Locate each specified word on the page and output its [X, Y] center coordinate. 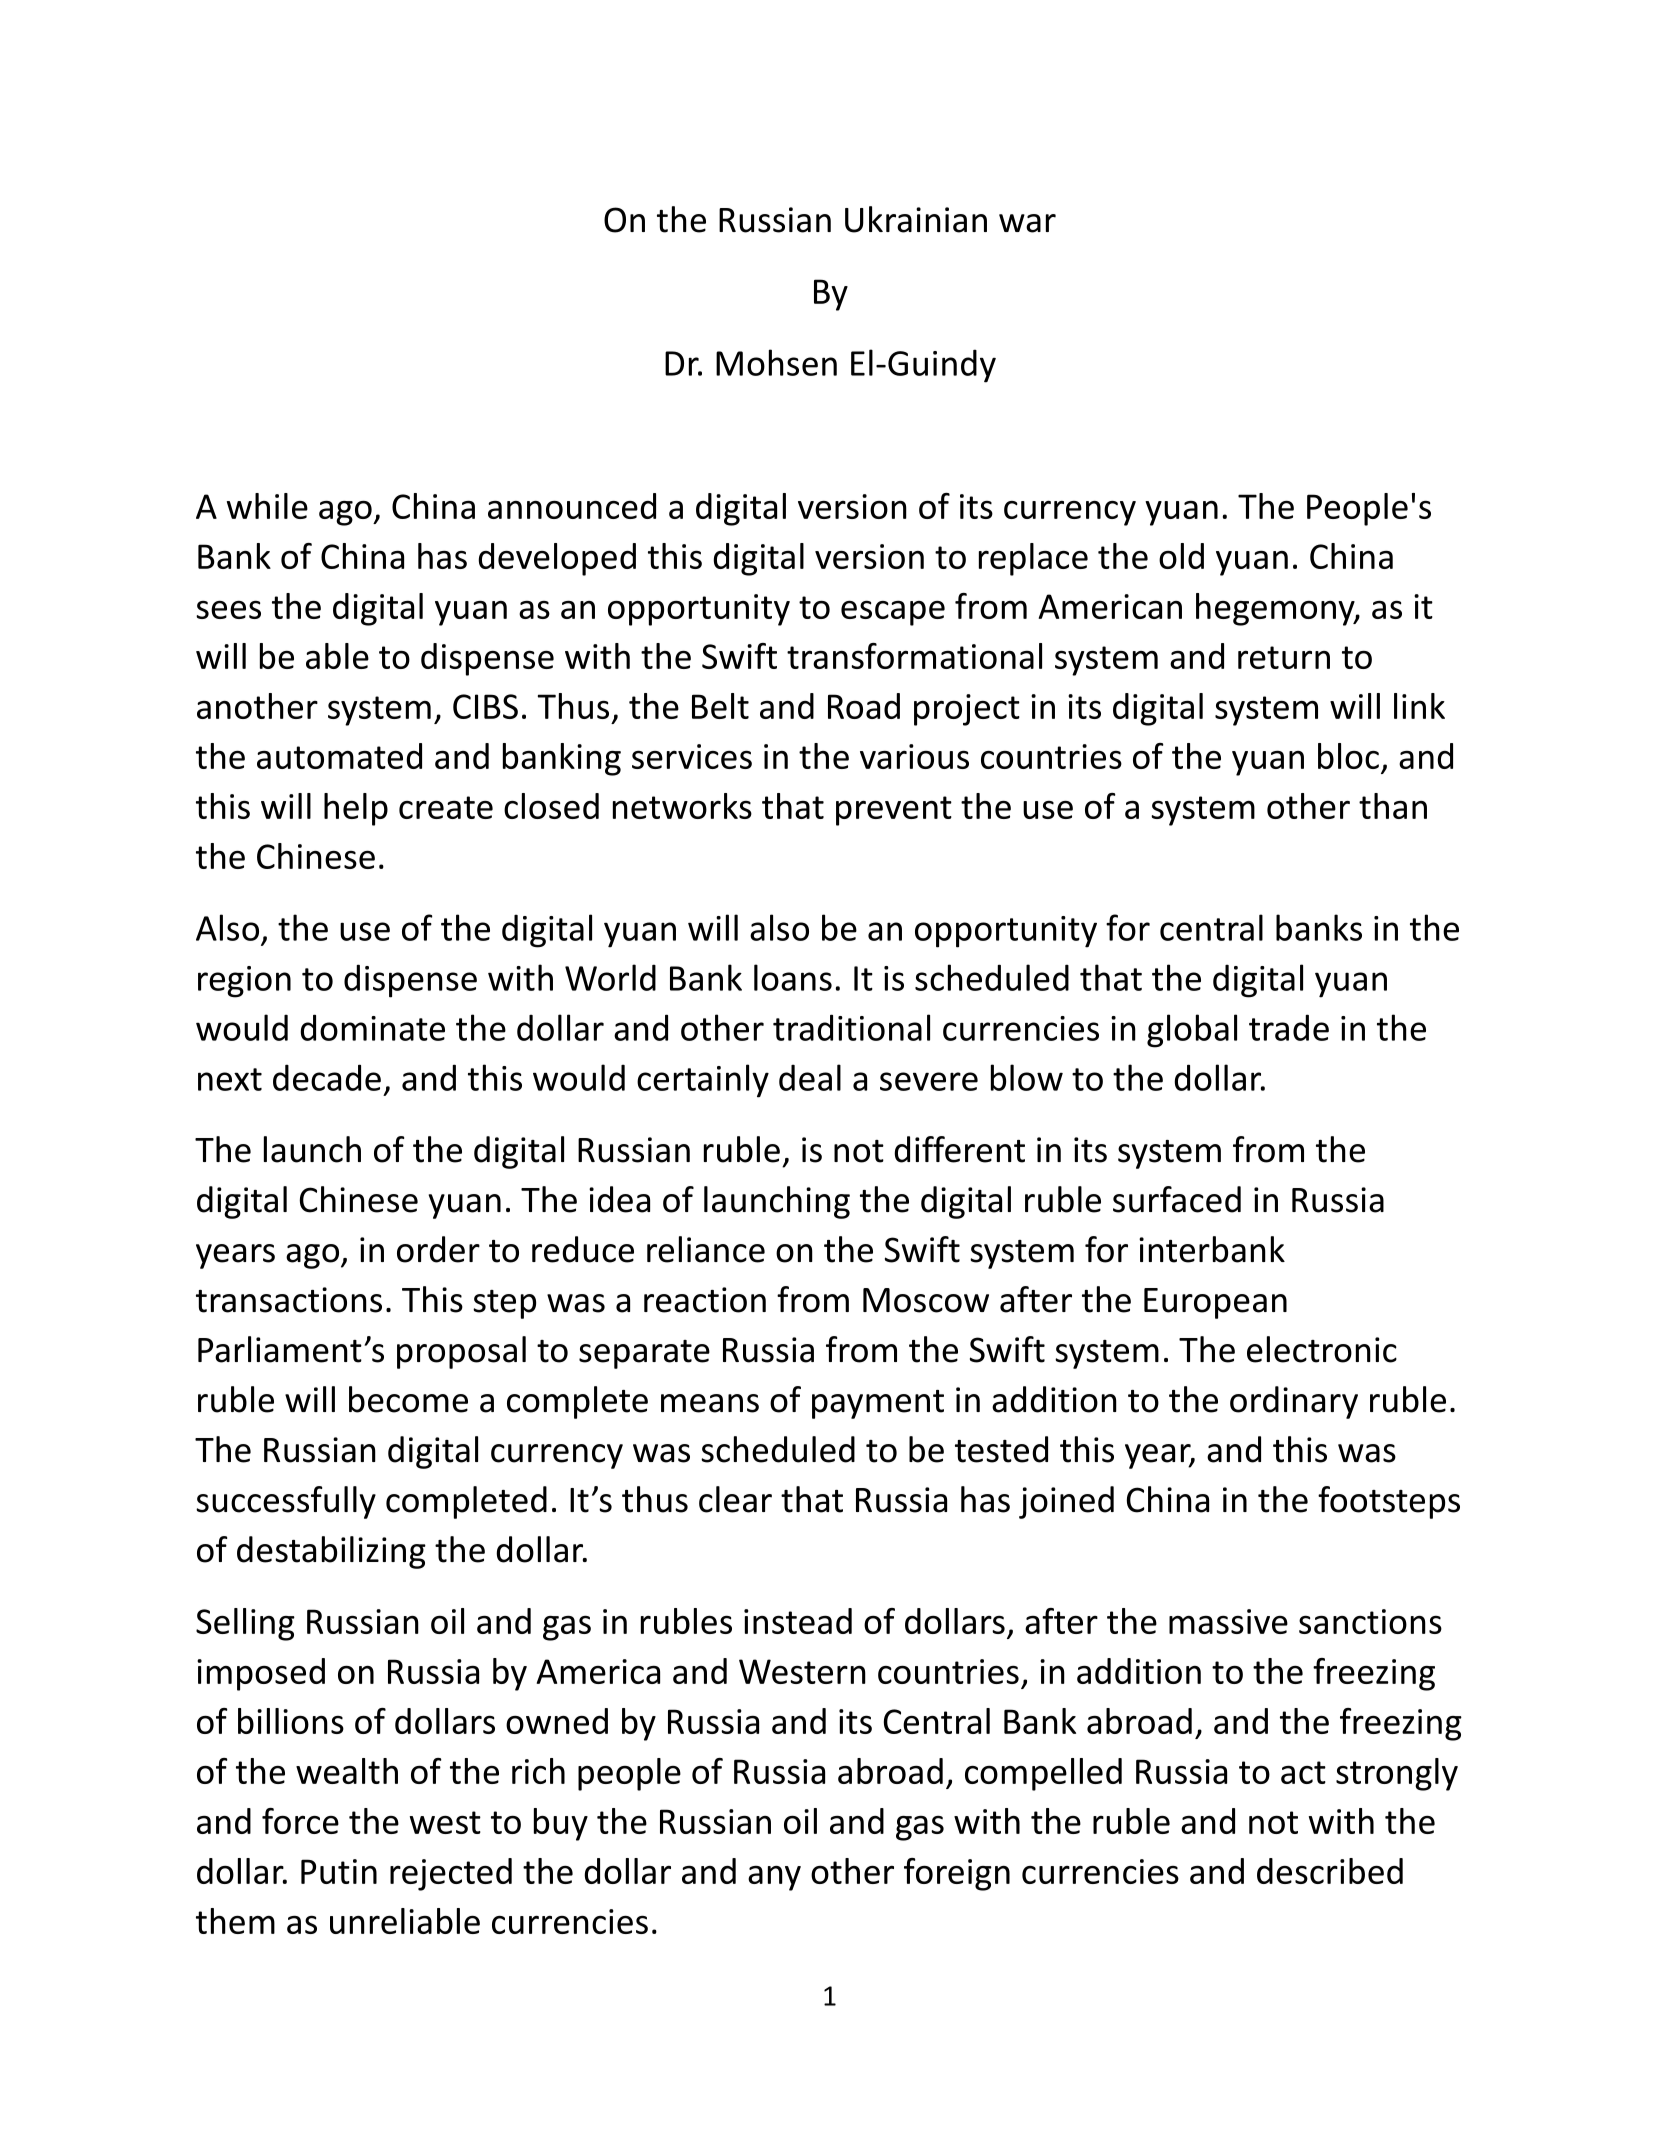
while [267, 506]
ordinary [1294, 1402]
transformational [914, 656]
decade [327, 1077]
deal [810, 1077]
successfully [286, 1502]
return [1284, 657]
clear [735, 1499]
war [1027, 223]
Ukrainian [916, 219]
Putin [339, 1871]
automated [339, 756]
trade [1289, 1027]
